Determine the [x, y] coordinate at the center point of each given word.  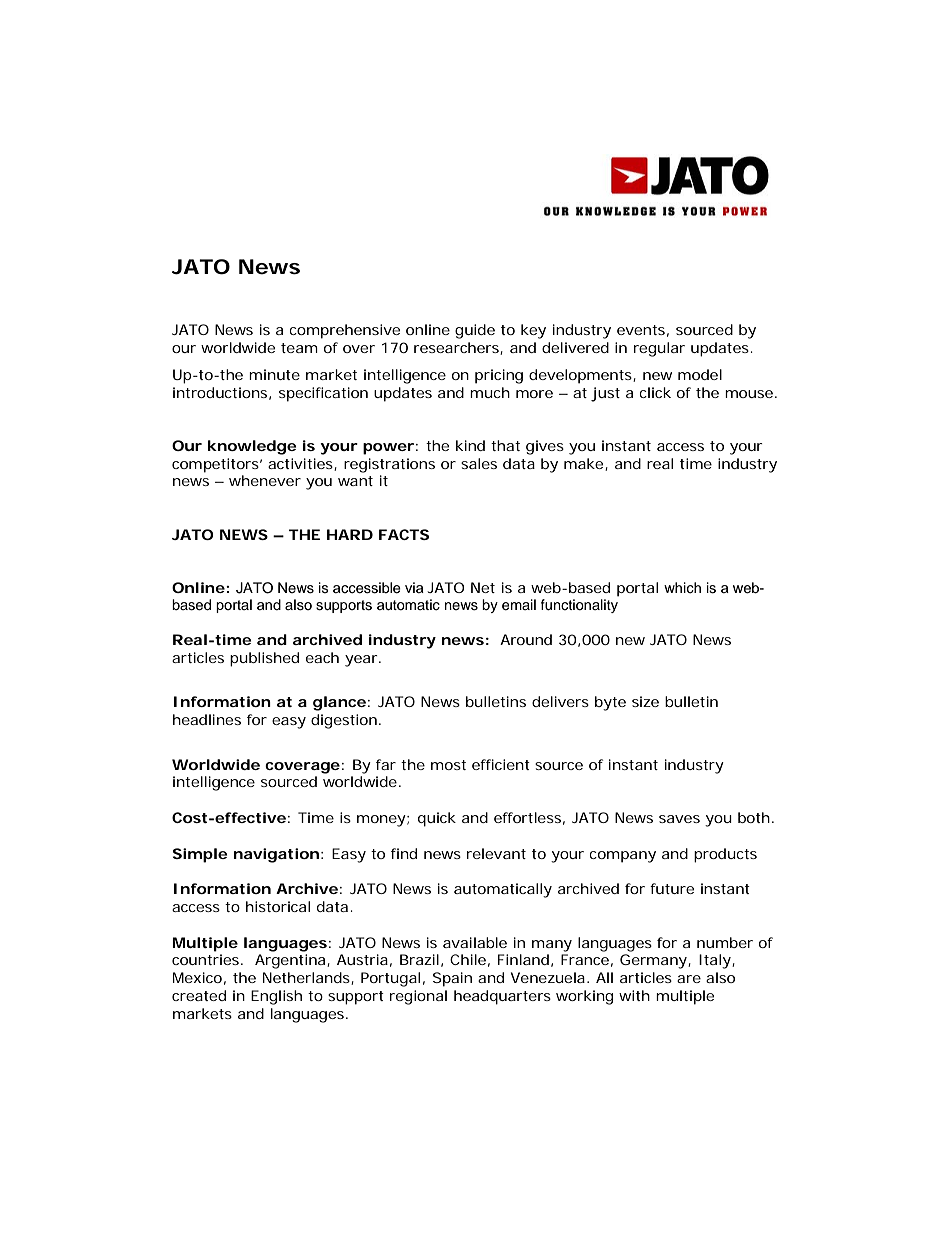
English [276, 997]
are [689, 979]
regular [659, 349]
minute [274, 374]
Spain [452, 979]
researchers [457, 348]
